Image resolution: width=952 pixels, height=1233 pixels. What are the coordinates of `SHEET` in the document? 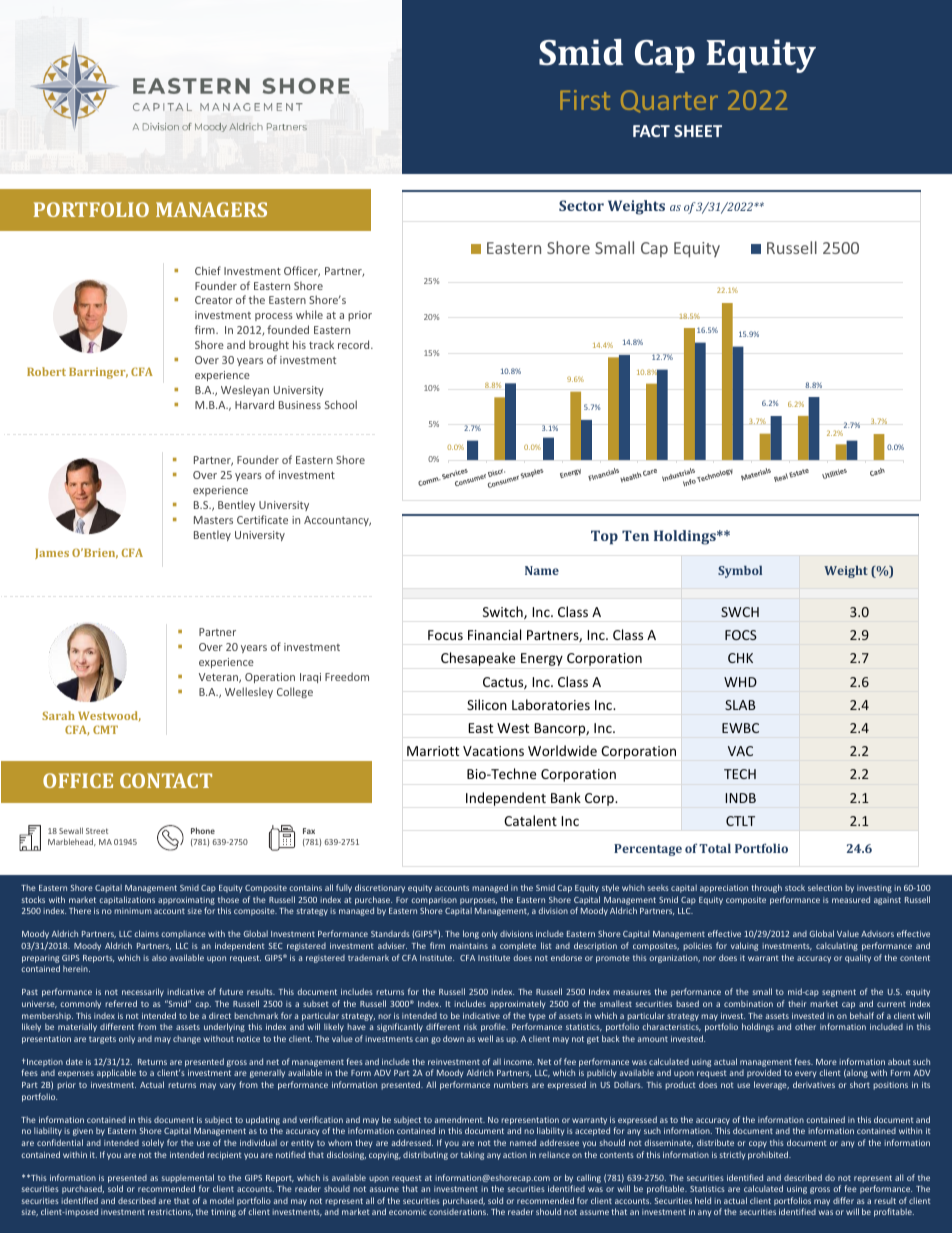 It's located at (698, 131).
